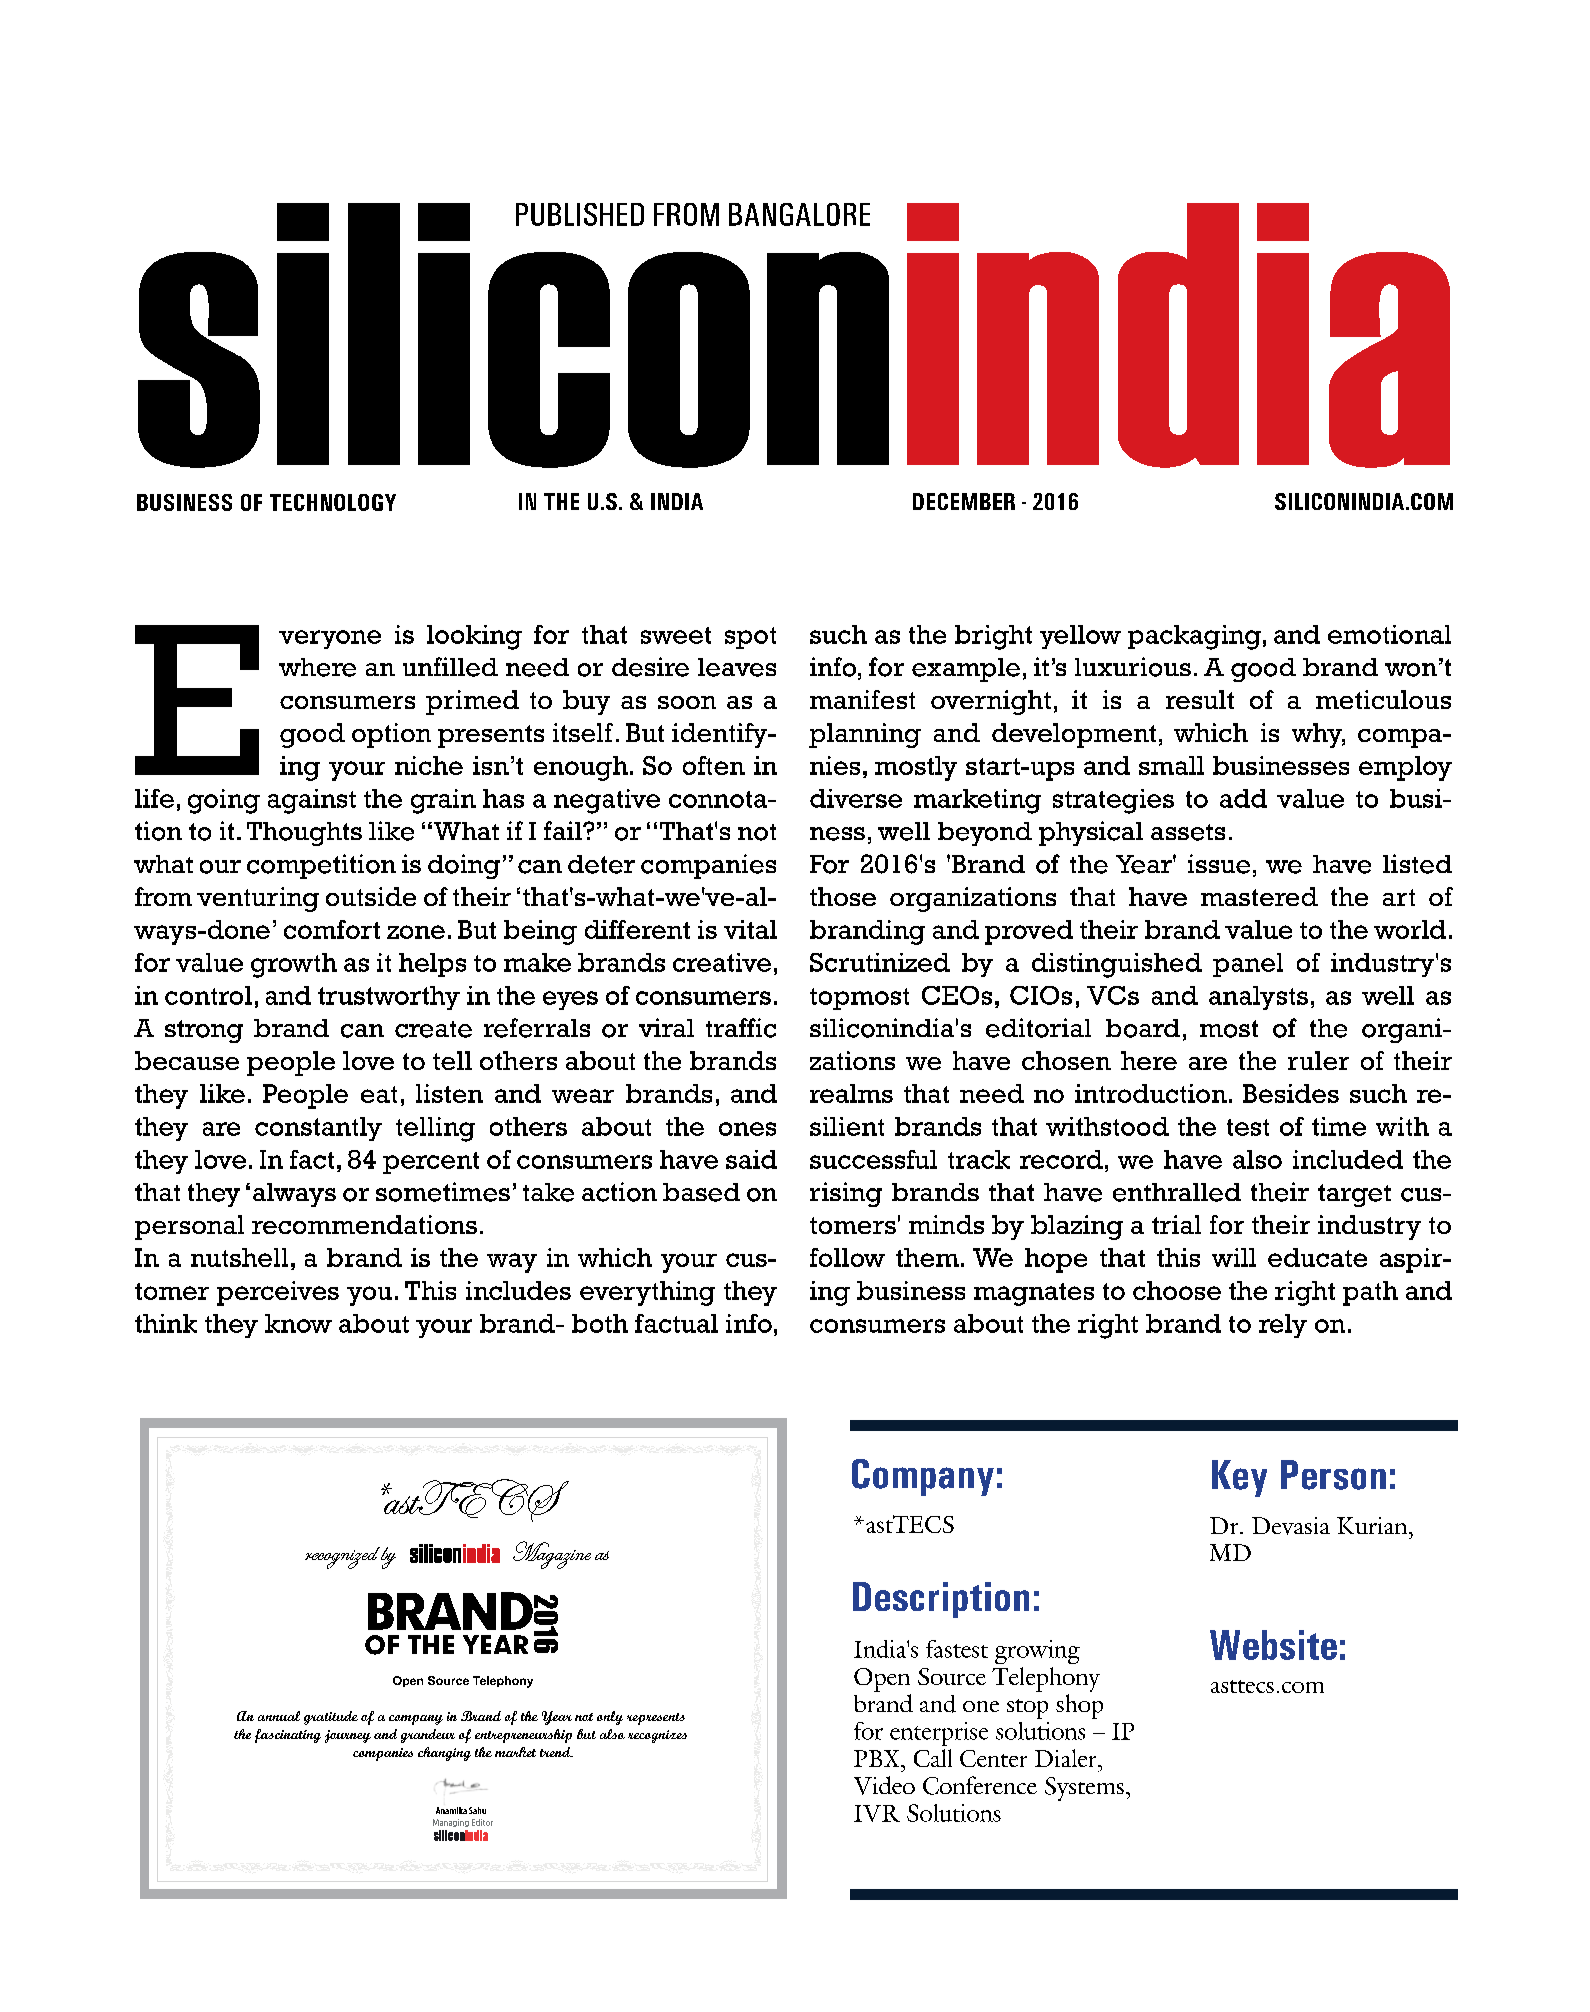 This document has width=1590, height=2012. Describe the element at coordinates (1234, 1257) in the document. I see `will` at that location.
